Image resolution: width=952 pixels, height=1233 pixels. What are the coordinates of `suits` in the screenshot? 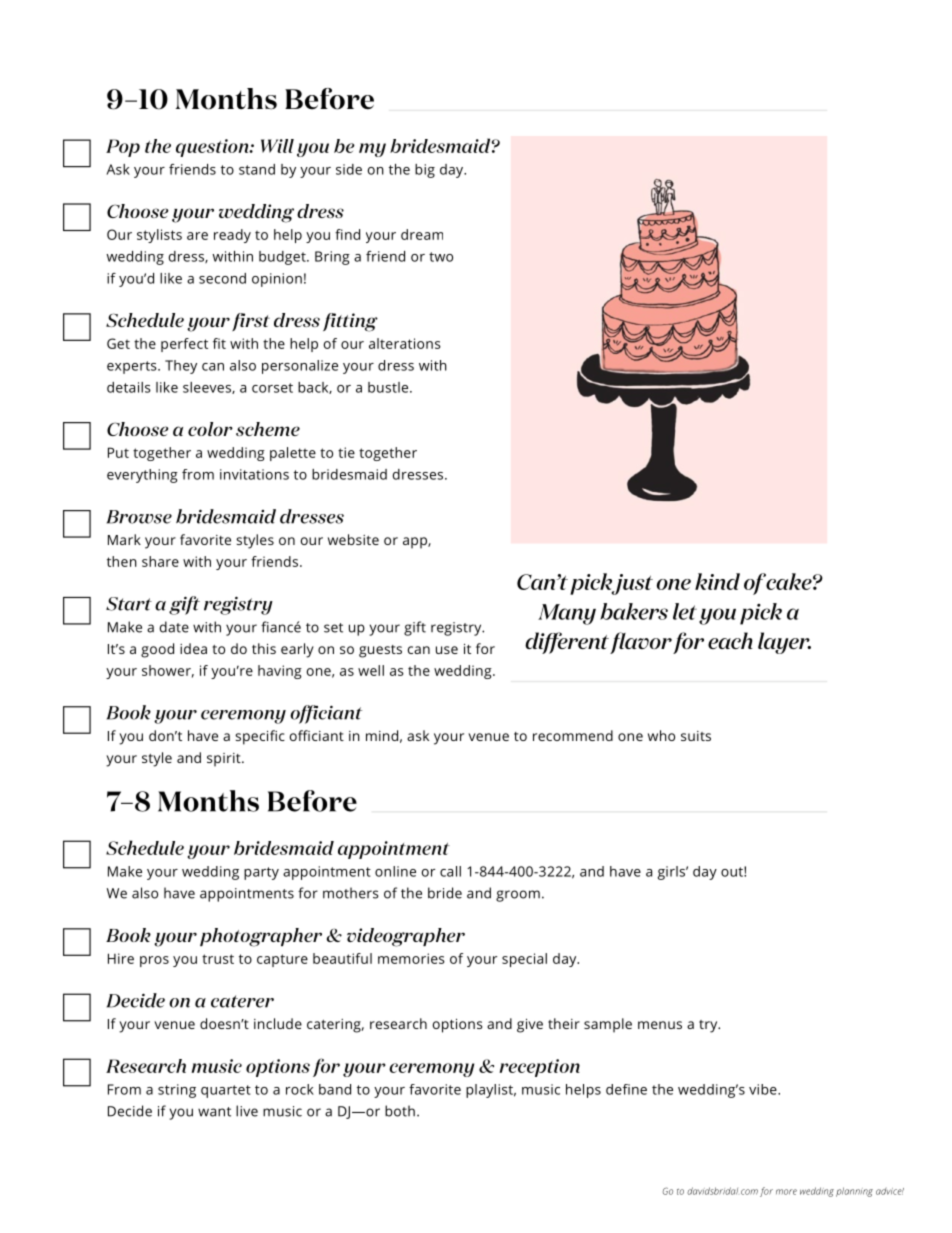 It's located at (696, 736).
